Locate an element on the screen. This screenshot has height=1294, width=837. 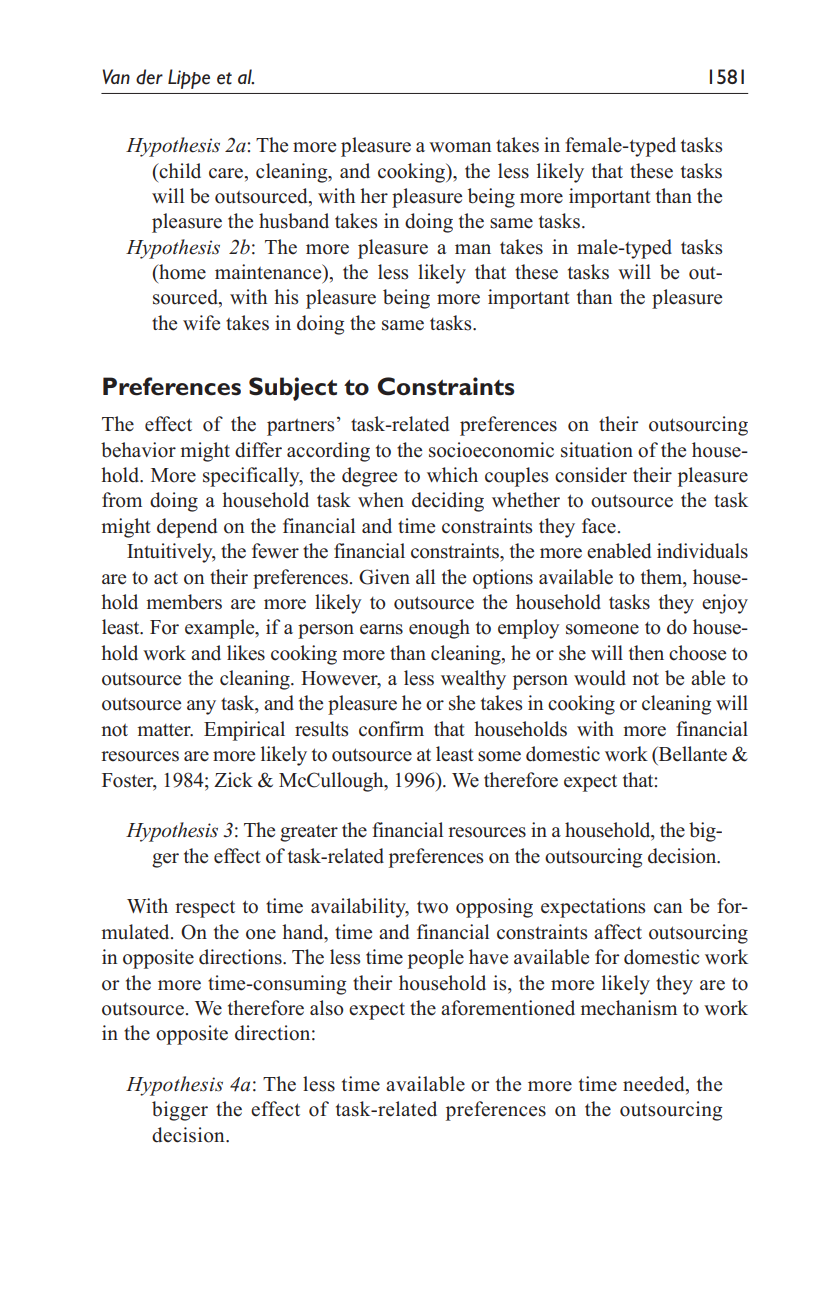
confirm is located at coordinates (391, 729).
